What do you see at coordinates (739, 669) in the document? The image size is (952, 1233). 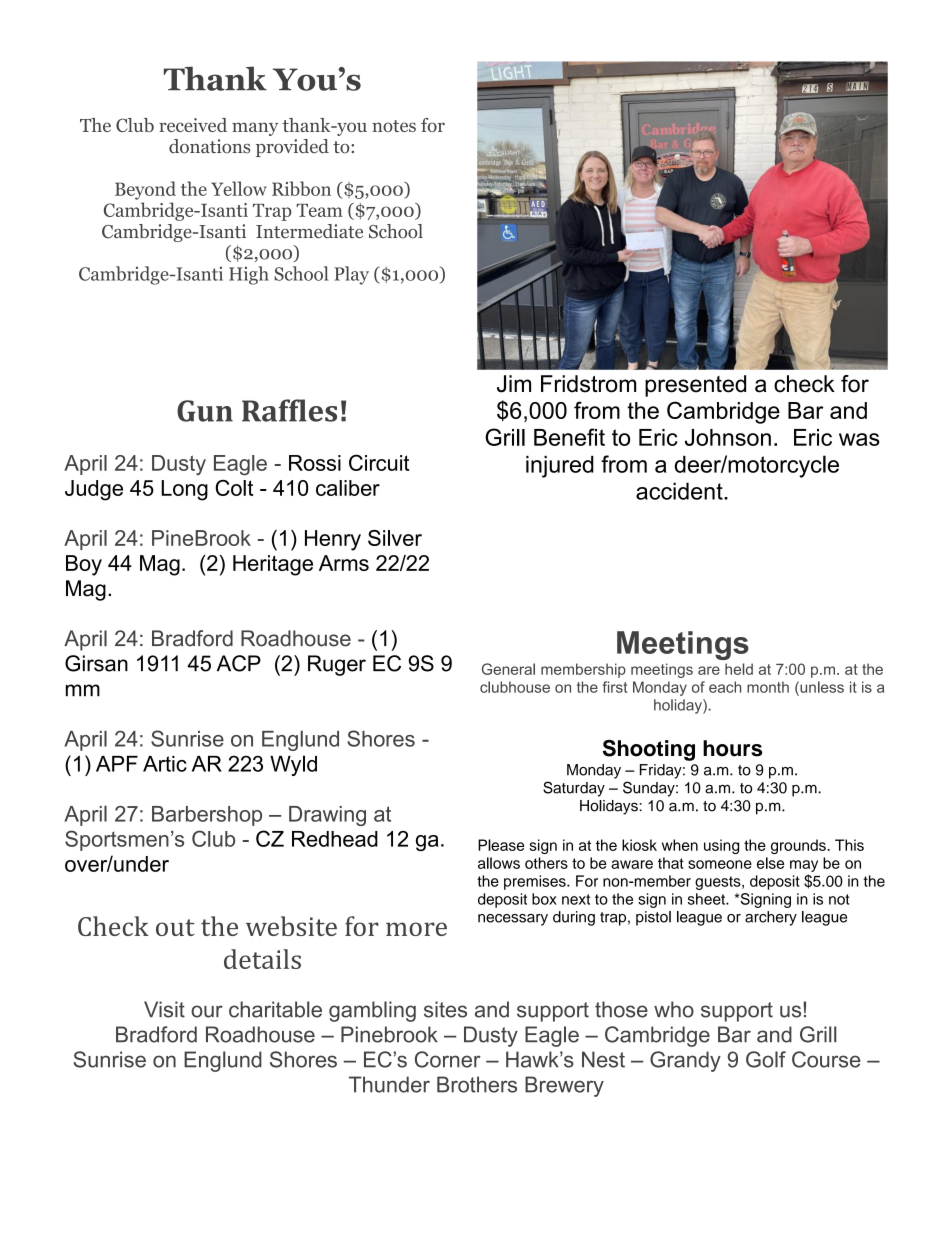 I see `held` at bounding box center [739, 669].
